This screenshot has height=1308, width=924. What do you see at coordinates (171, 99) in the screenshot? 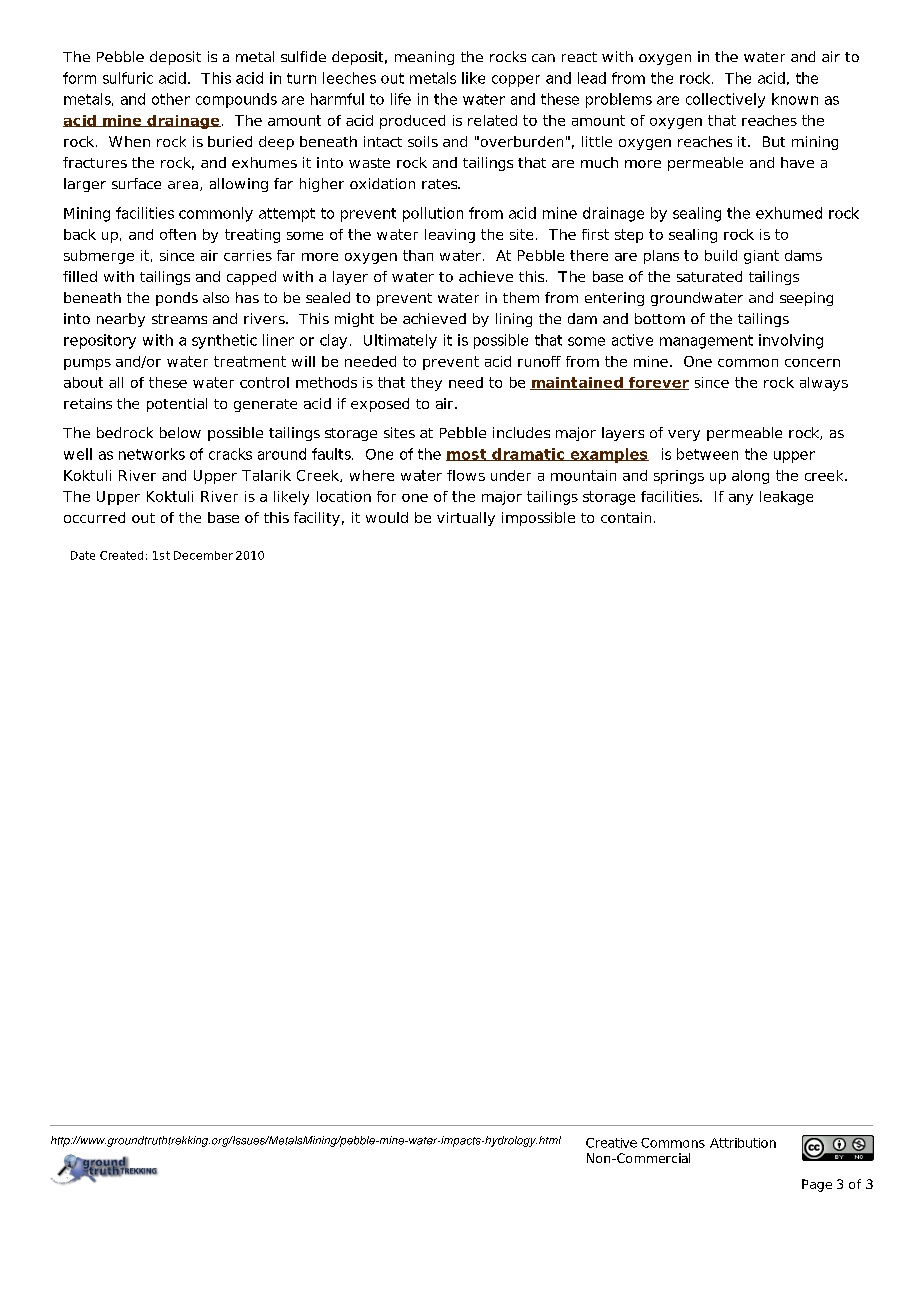
I see `other` at bounding box center [171, 99].
